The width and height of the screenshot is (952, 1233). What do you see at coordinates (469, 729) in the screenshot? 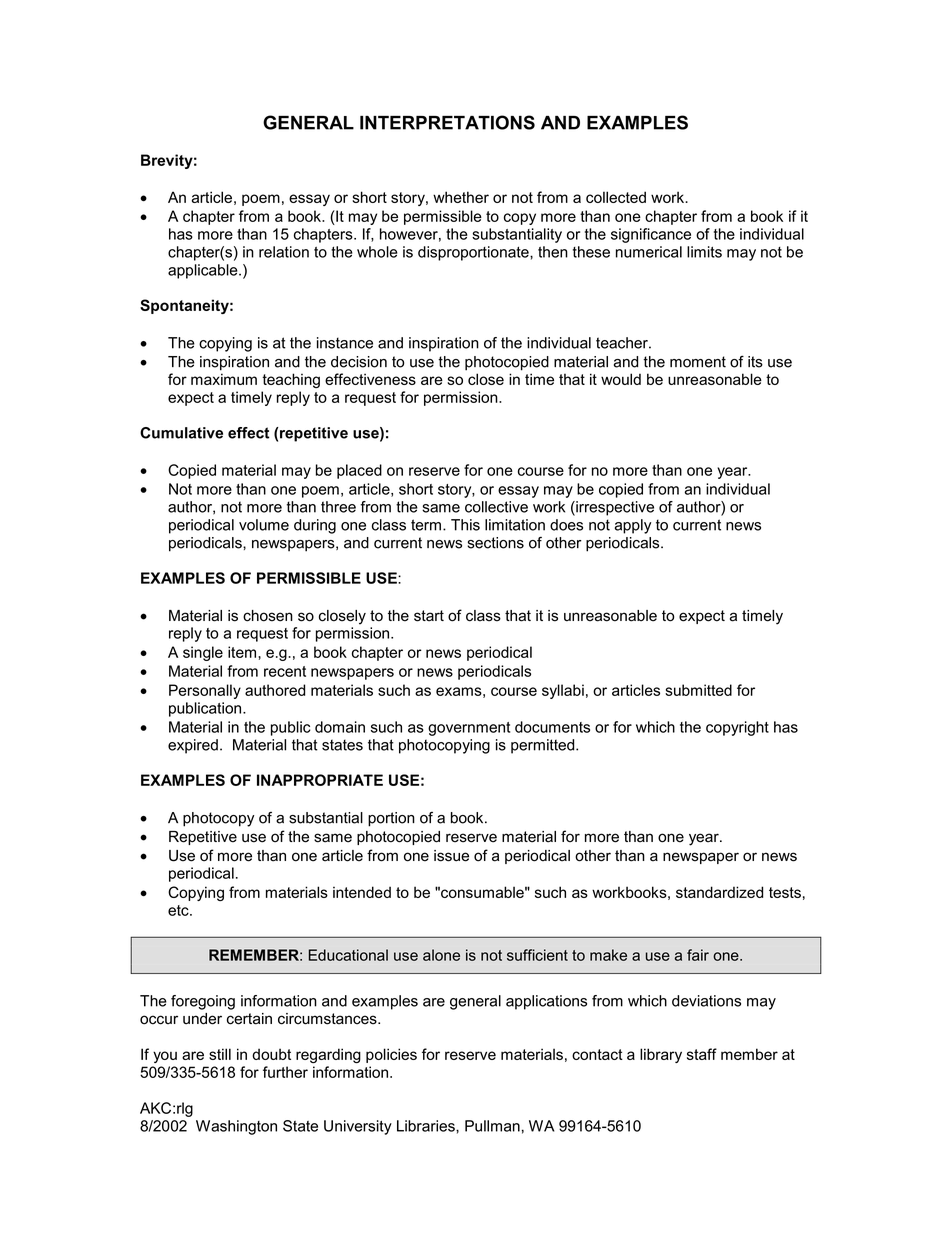
I see `government` at bounding box center [469, 729].
